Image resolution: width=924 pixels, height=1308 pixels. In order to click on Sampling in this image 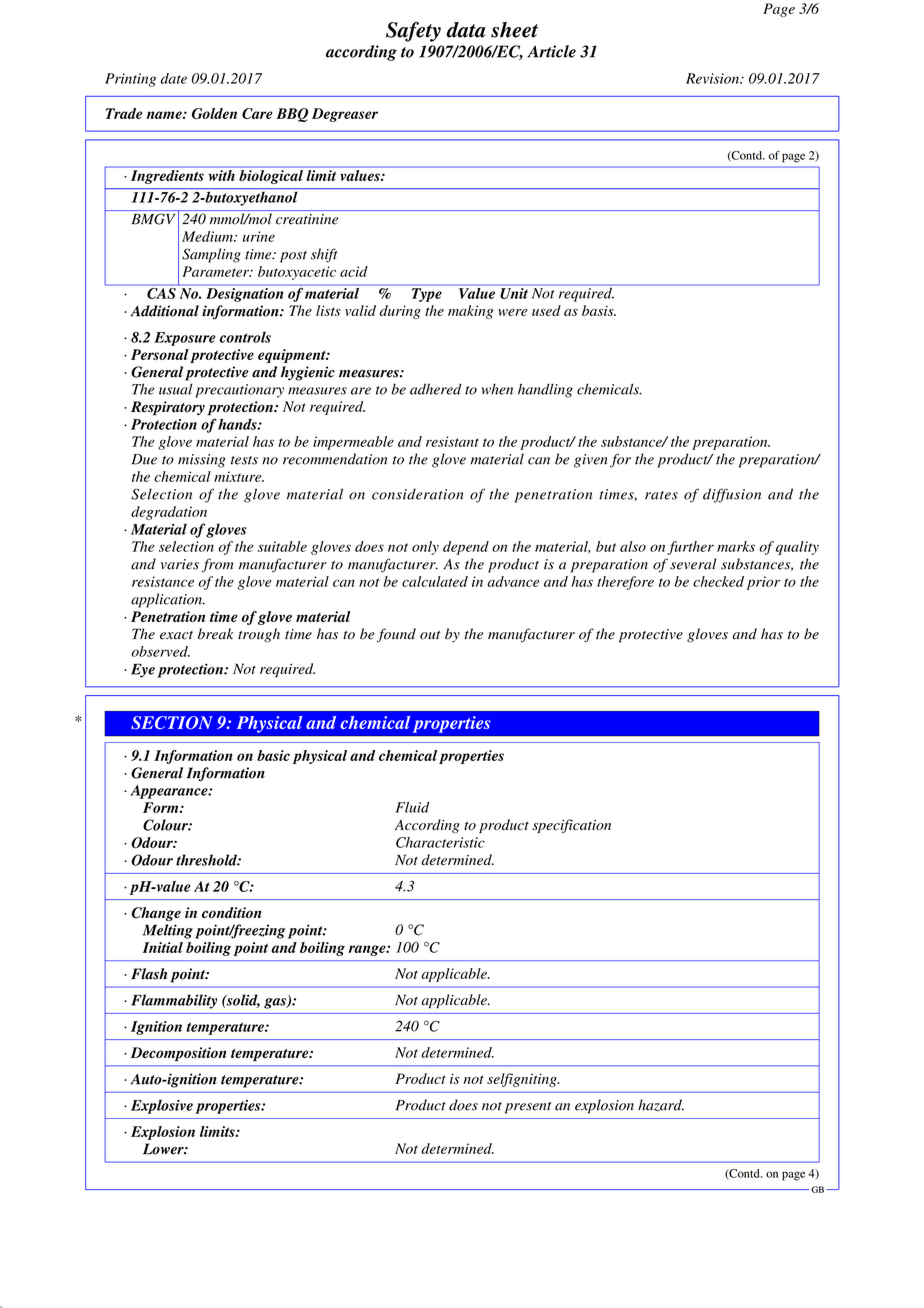, I will do `click(211, 255)`.
